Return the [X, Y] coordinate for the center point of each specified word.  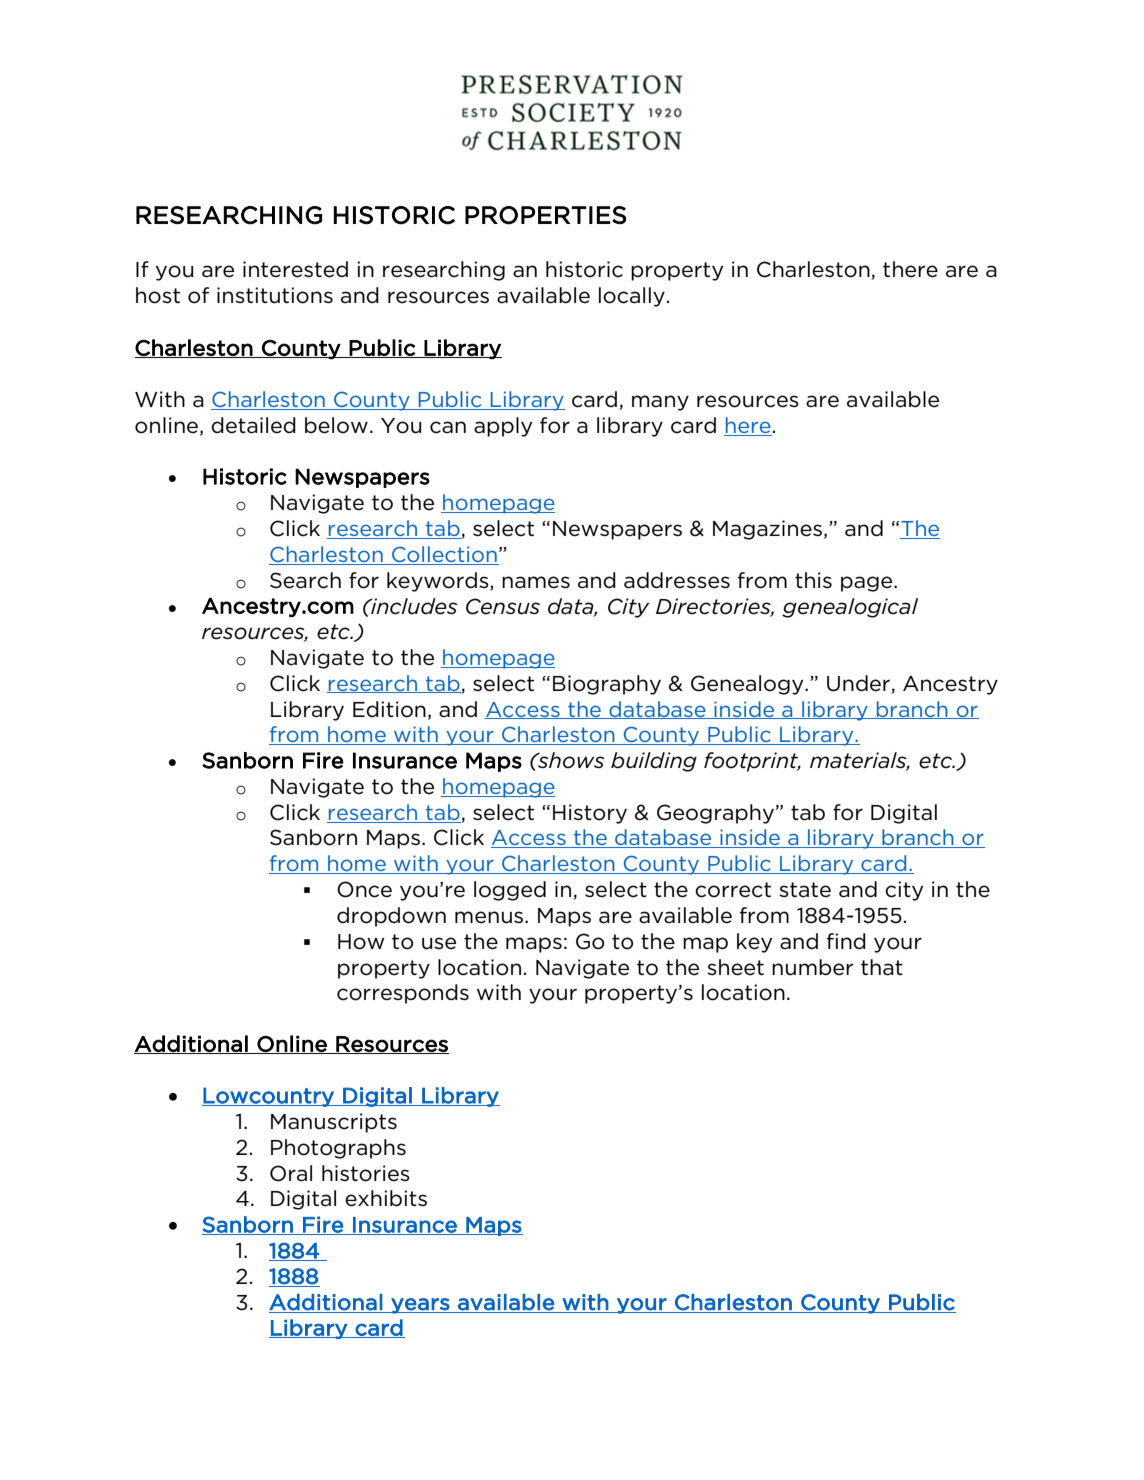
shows [570, 760]
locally [632, 297]
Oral [291, 1173]
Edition [389, 709]
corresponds [403, 994]
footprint [752, 762]
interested [295, 269]
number [812, 967]
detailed [253, 425]
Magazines [767, 530]
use [439, 943]
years [420, 1306]
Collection [444, 555]
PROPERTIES [545, 215]
